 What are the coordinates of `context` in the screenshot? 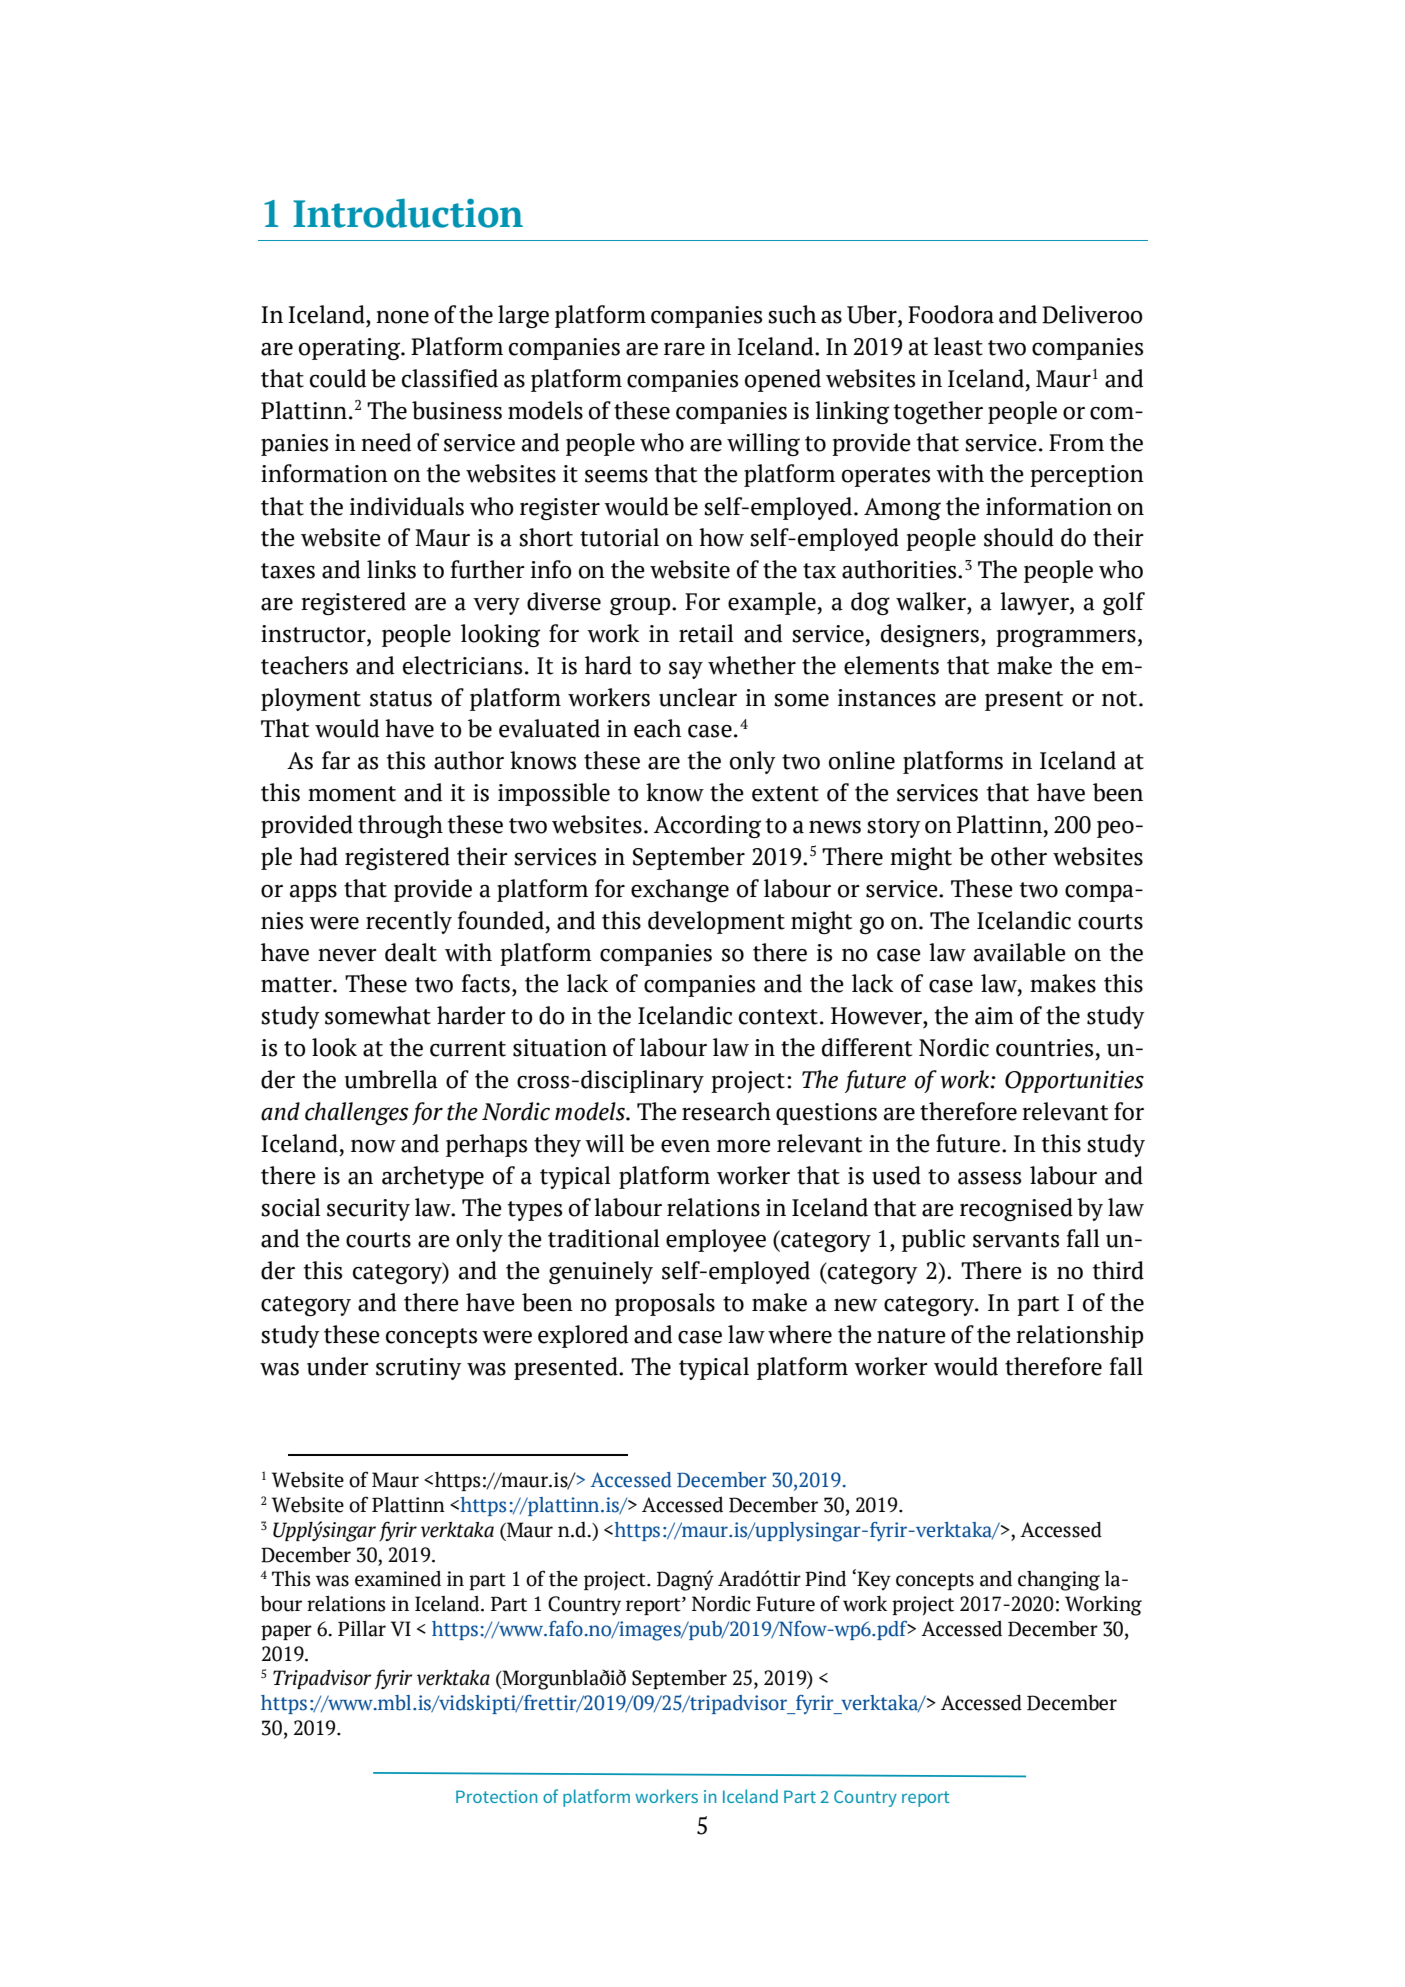 It's located at (778, 1017).
